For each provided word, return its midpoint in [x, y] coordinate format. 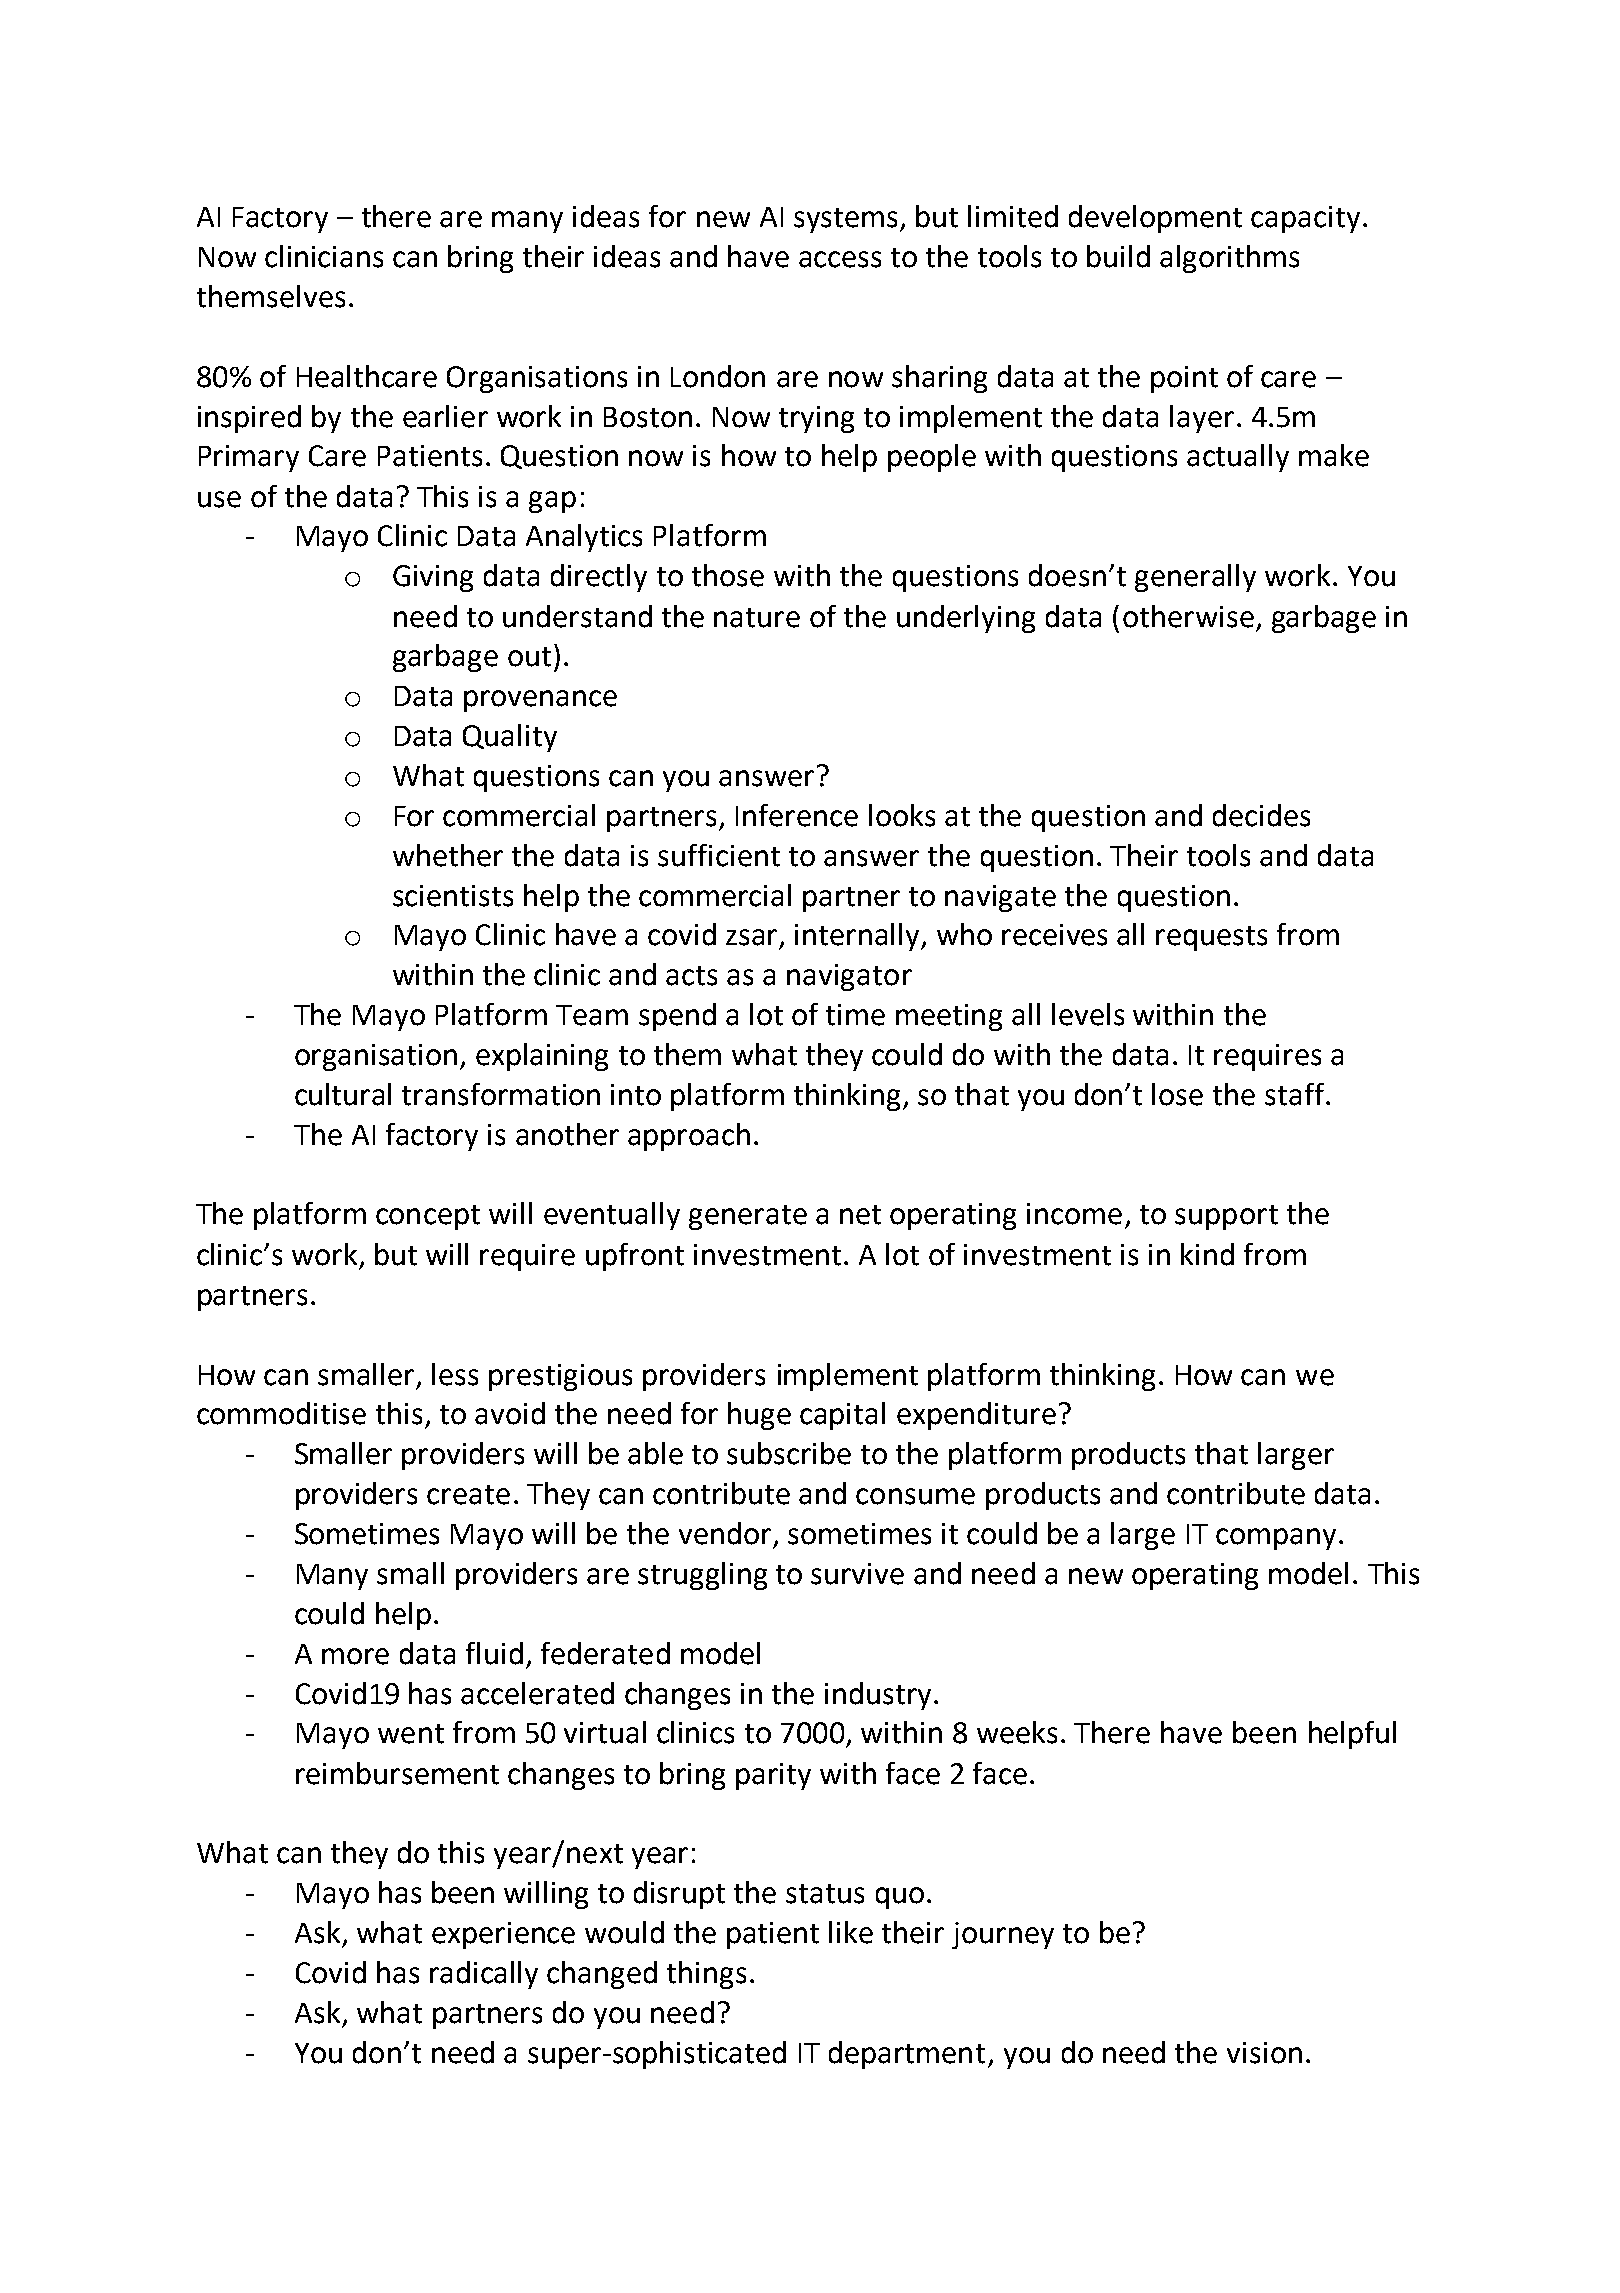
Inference [797, 815]
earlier [445, 416]
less [455, 1374]
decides [1261, 815]
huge [759, 1416]
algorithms [1229, 259]
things [706, 1975]
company [1276, 1539]
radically [484, 1975]
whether [448, 855]
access [840, 259]
